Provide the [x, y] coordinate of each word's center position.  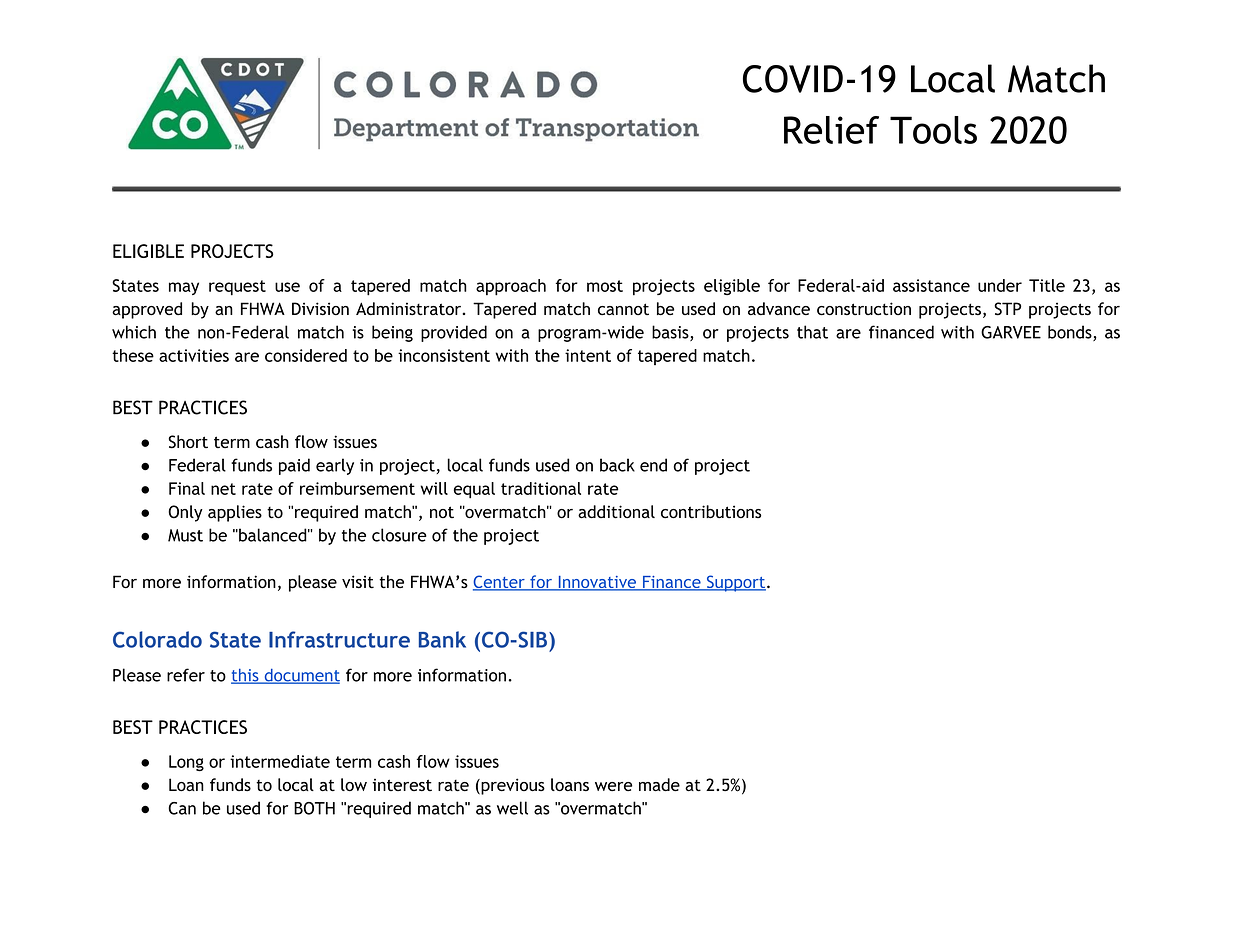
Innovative [597, 583]
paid [294, 466]
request [237, 288]
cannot [623, 309]
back [617, 465]
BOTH [314, 808]
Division [320, 308]
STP [1007, 309]
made [659, 785]
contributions [711, 512]
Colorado [157, 639]
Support [736, 583]
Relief [831, 130]
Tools [933, 130]
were [613, 786]
